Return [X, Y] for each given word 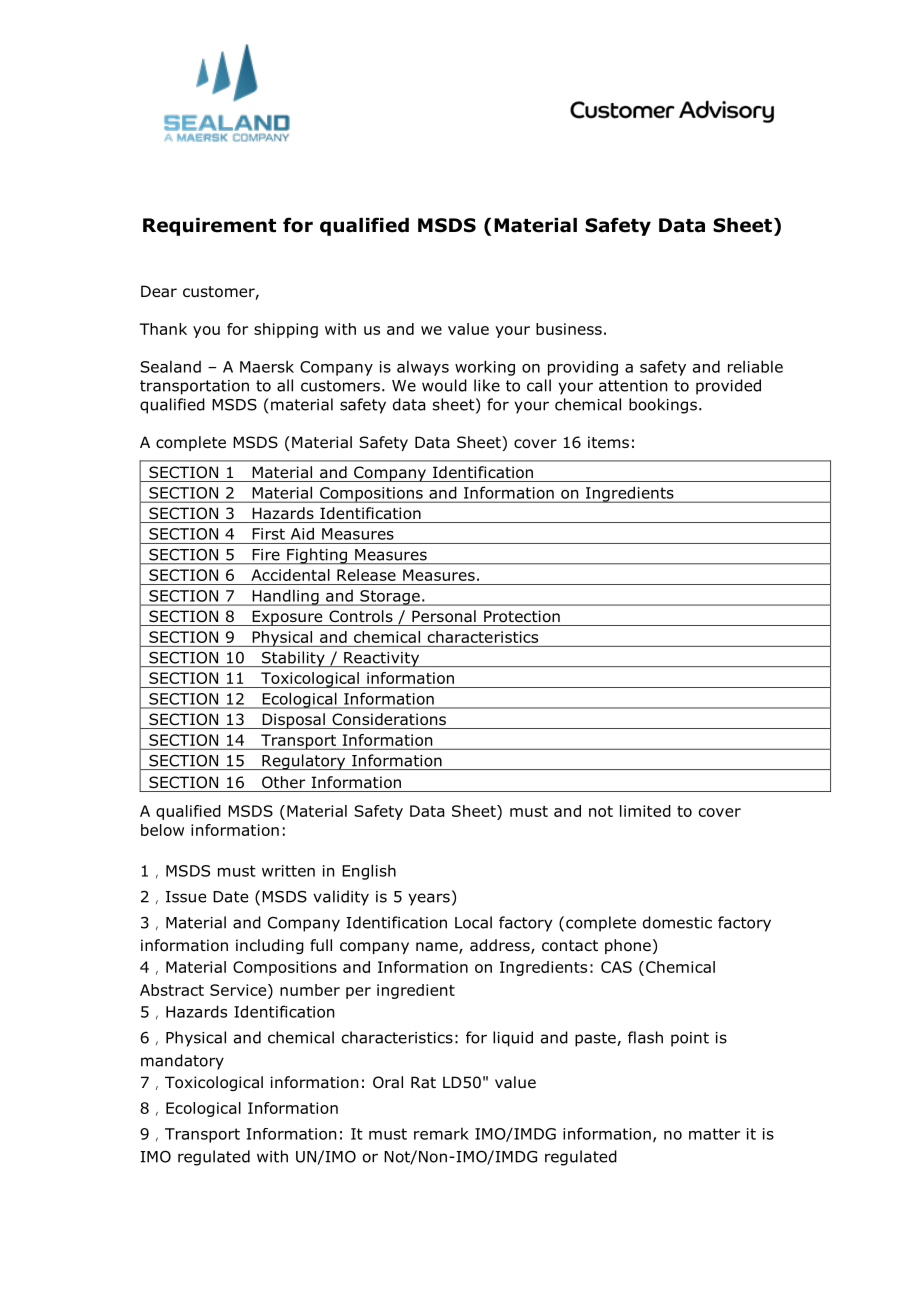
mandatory [182, 1062]
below [162, 830]
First [268, 534]
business [569, 329]
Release [366, 575]
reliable [755, 366]
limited [645, 811]
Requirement [209, 227]
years [429, 899]
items [608, 442]
